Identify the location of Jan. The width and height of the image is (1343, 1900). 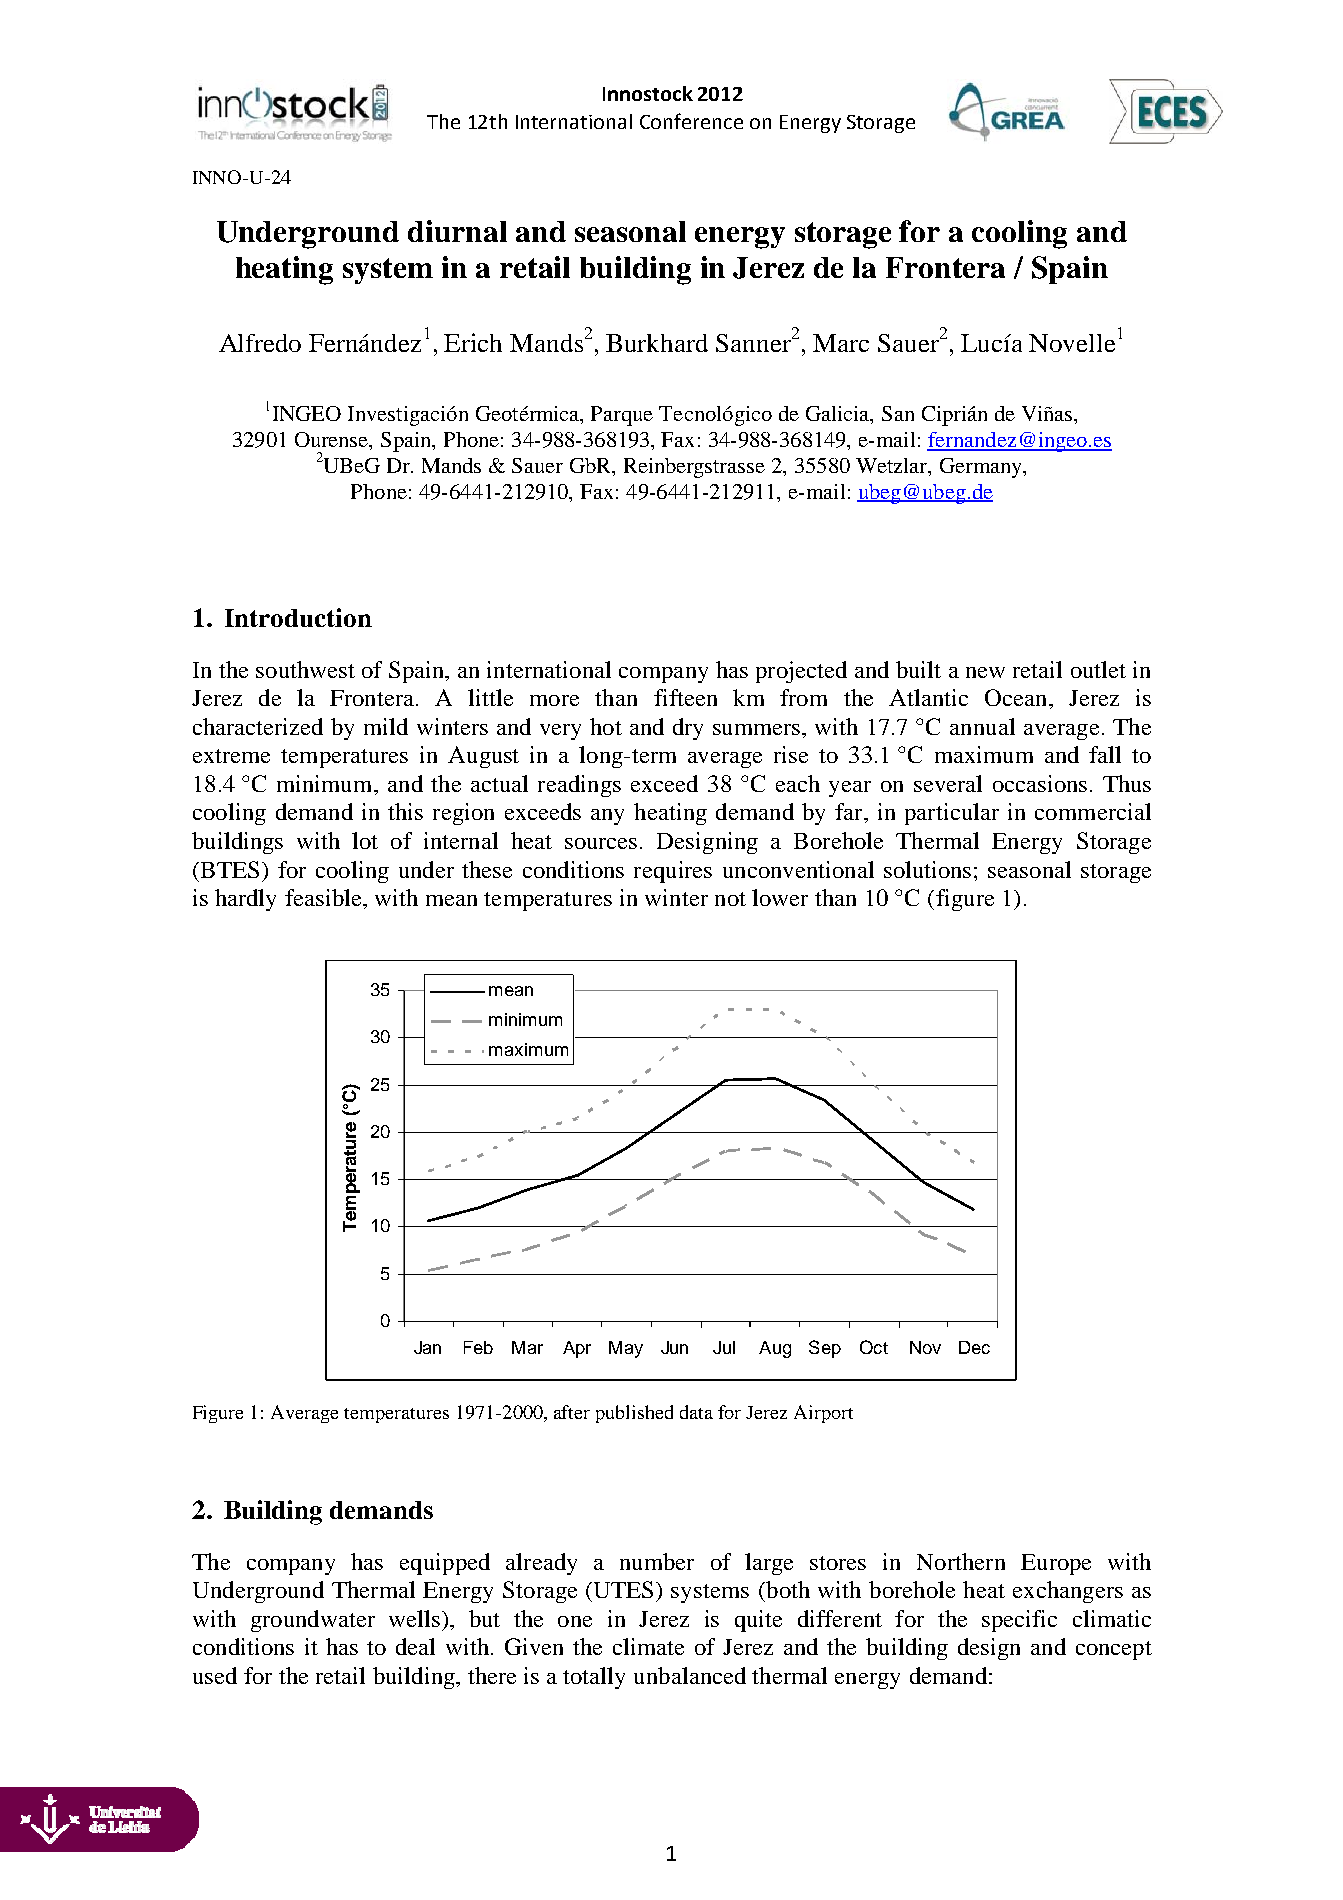
(427, 1347).
